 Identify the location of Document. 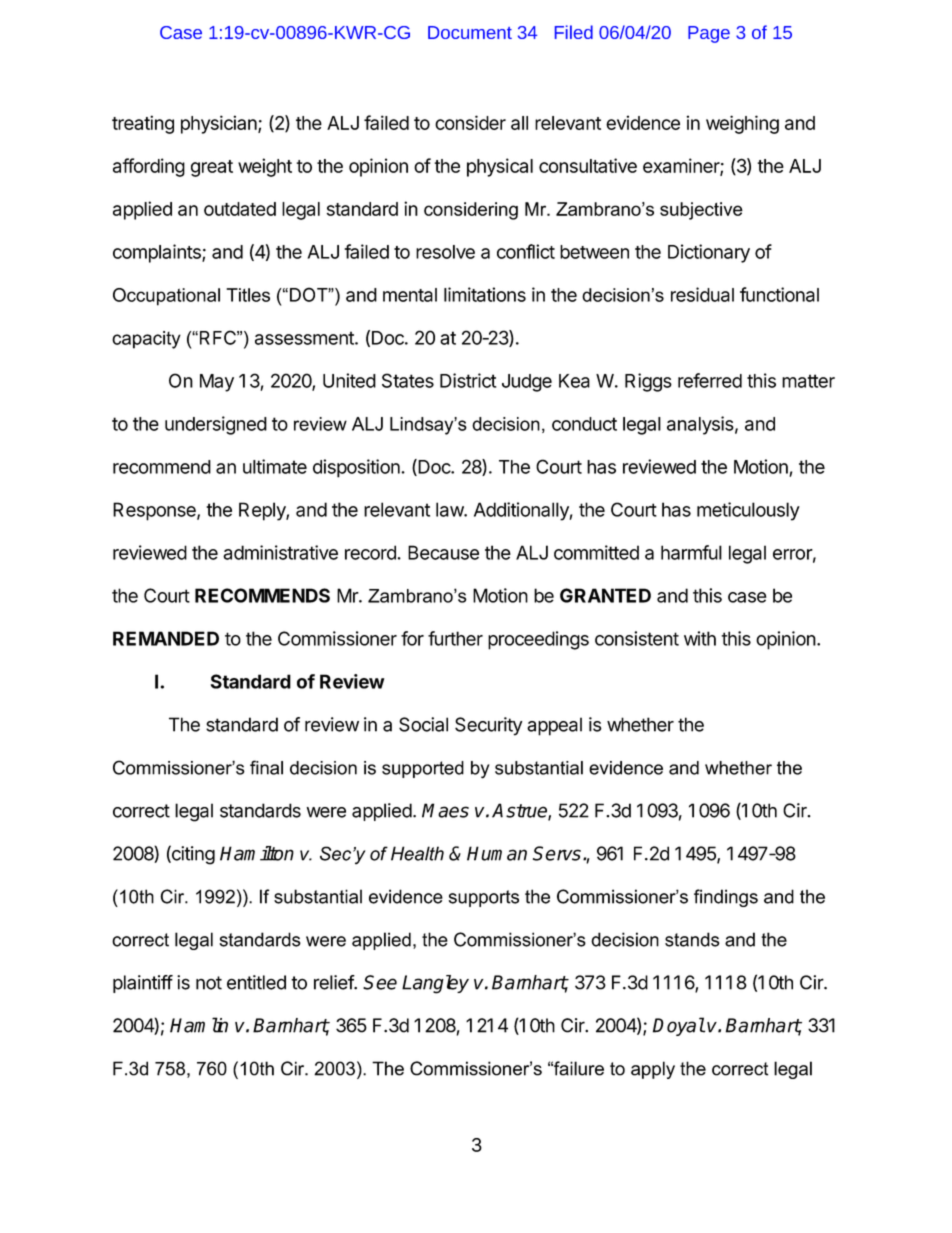
(470, 32).
